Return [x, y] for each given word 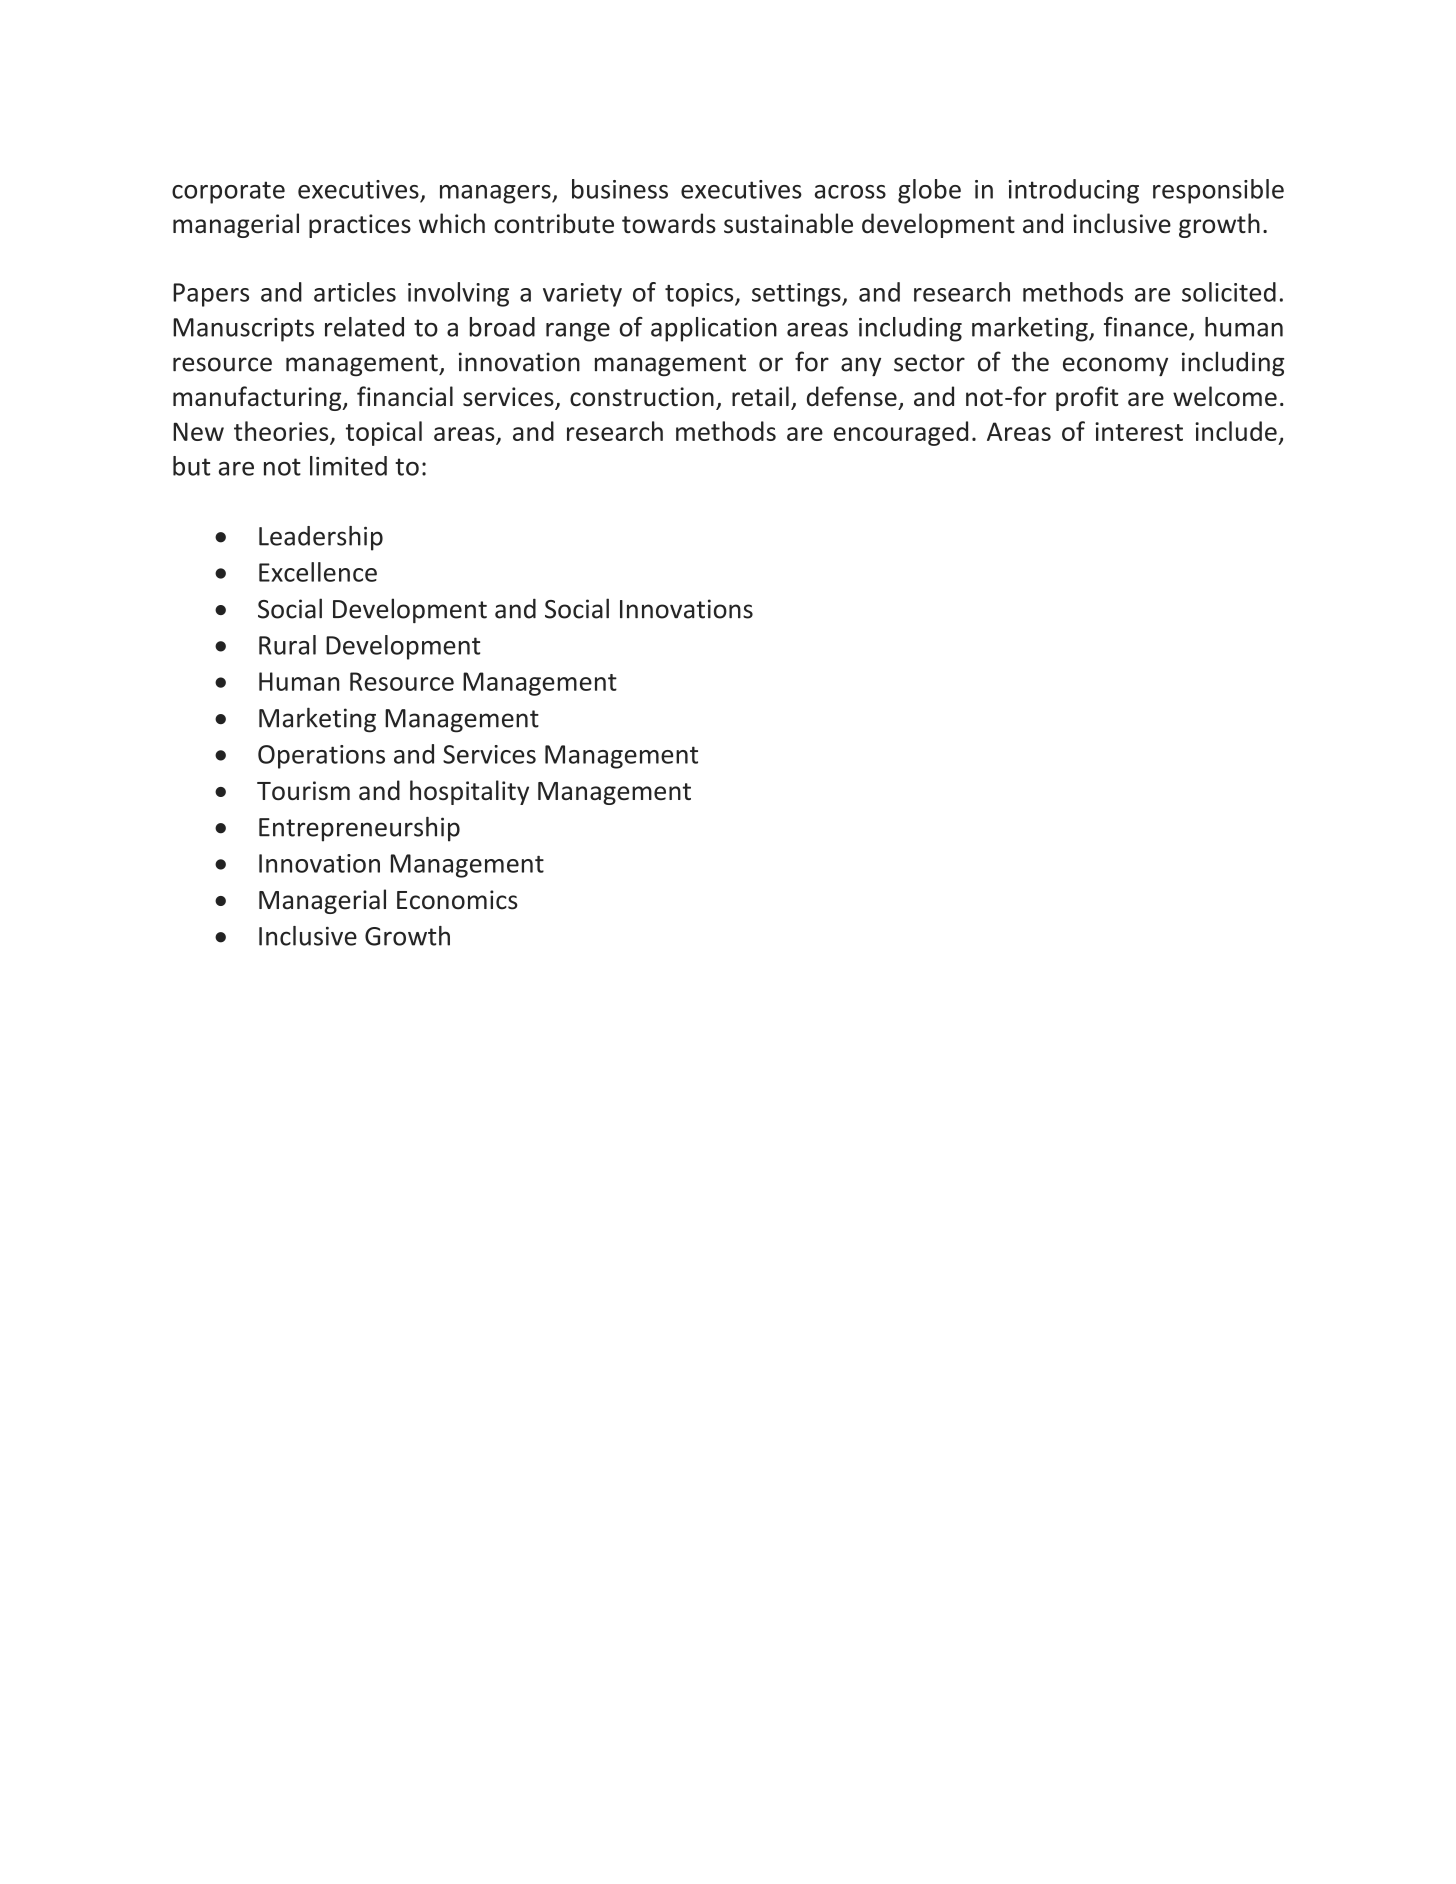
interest [1139, 431]
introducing [1073, 191]
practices [360, 226]
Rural [287, 645]
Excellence [318, 572]
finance [1145, 327]
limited [348, 466]
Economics [457, 900]
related [364, 327]
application [714, 329]
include [1236, 431]
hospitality [469, 792]
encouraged [901, 433]
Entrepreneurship [359, 829]
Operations [321, 757]
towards [669, 223]
